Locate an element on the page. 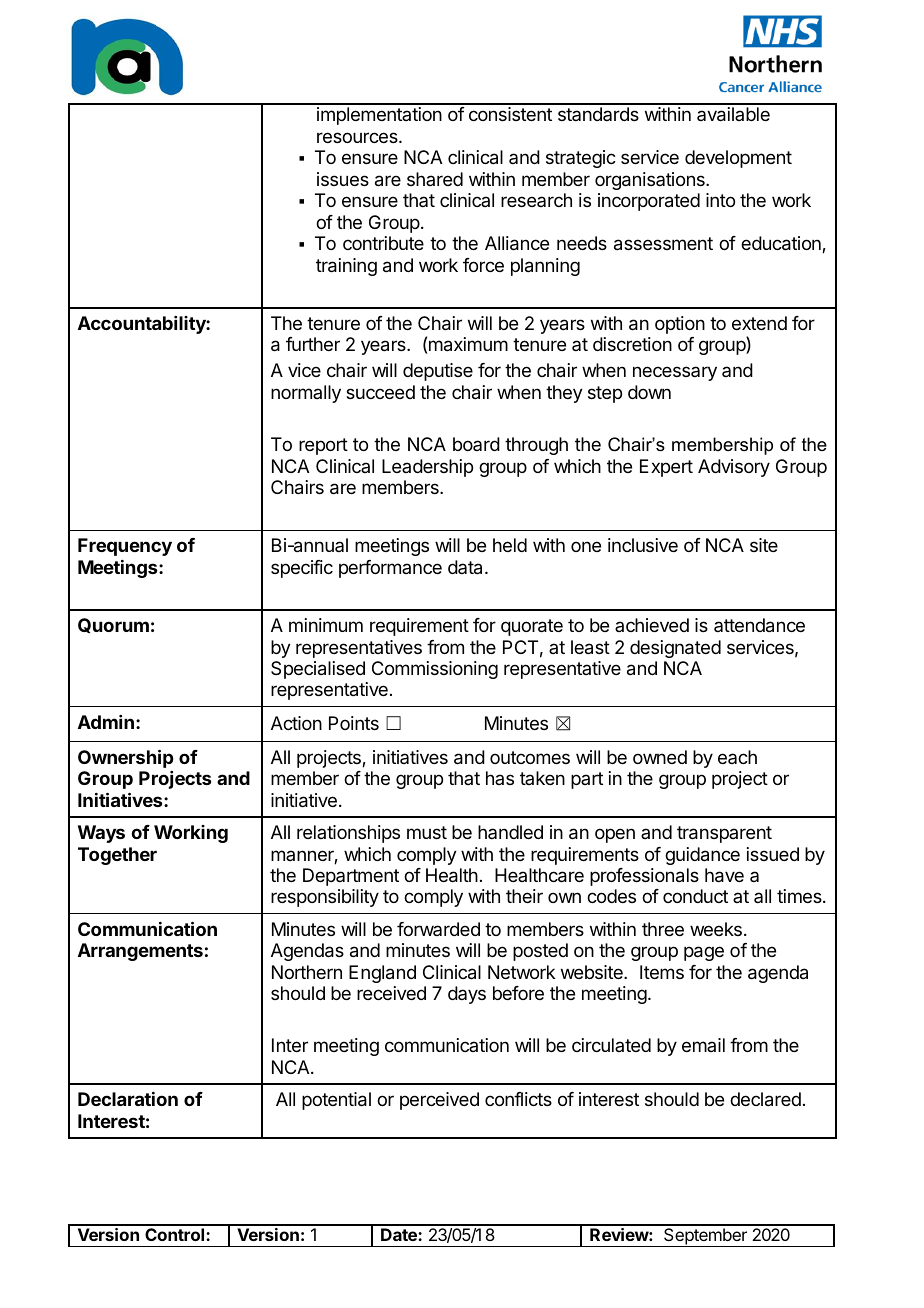 This image has height=1308, width=924. shared is located at coordinates (435, 179).
